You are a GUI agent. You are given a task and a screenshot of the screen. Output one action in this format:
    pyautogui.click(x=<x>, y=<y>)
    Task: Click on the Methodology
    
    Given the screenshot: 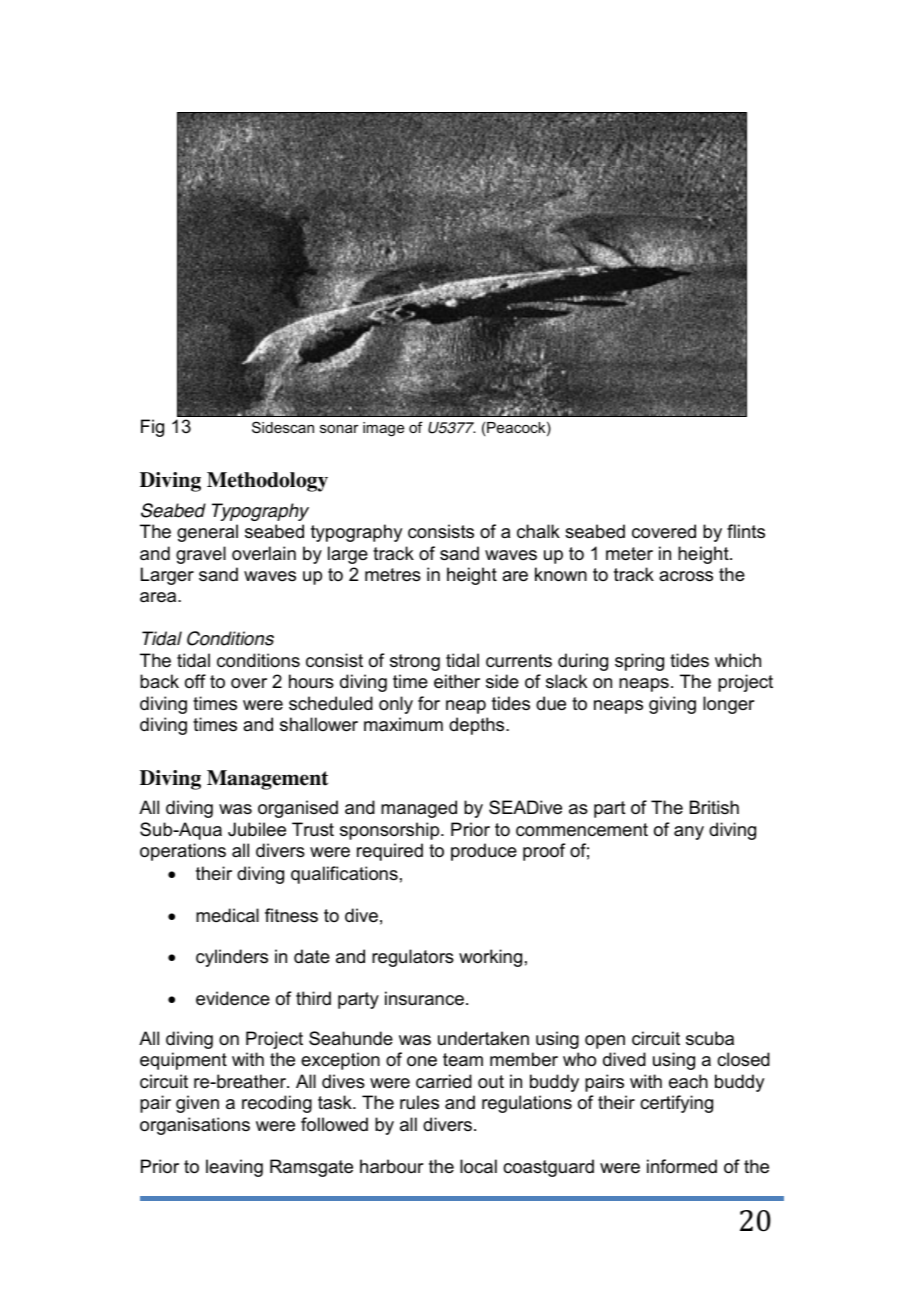 What is the action you would take?
    pyautogui.click(x=267, y=482)
